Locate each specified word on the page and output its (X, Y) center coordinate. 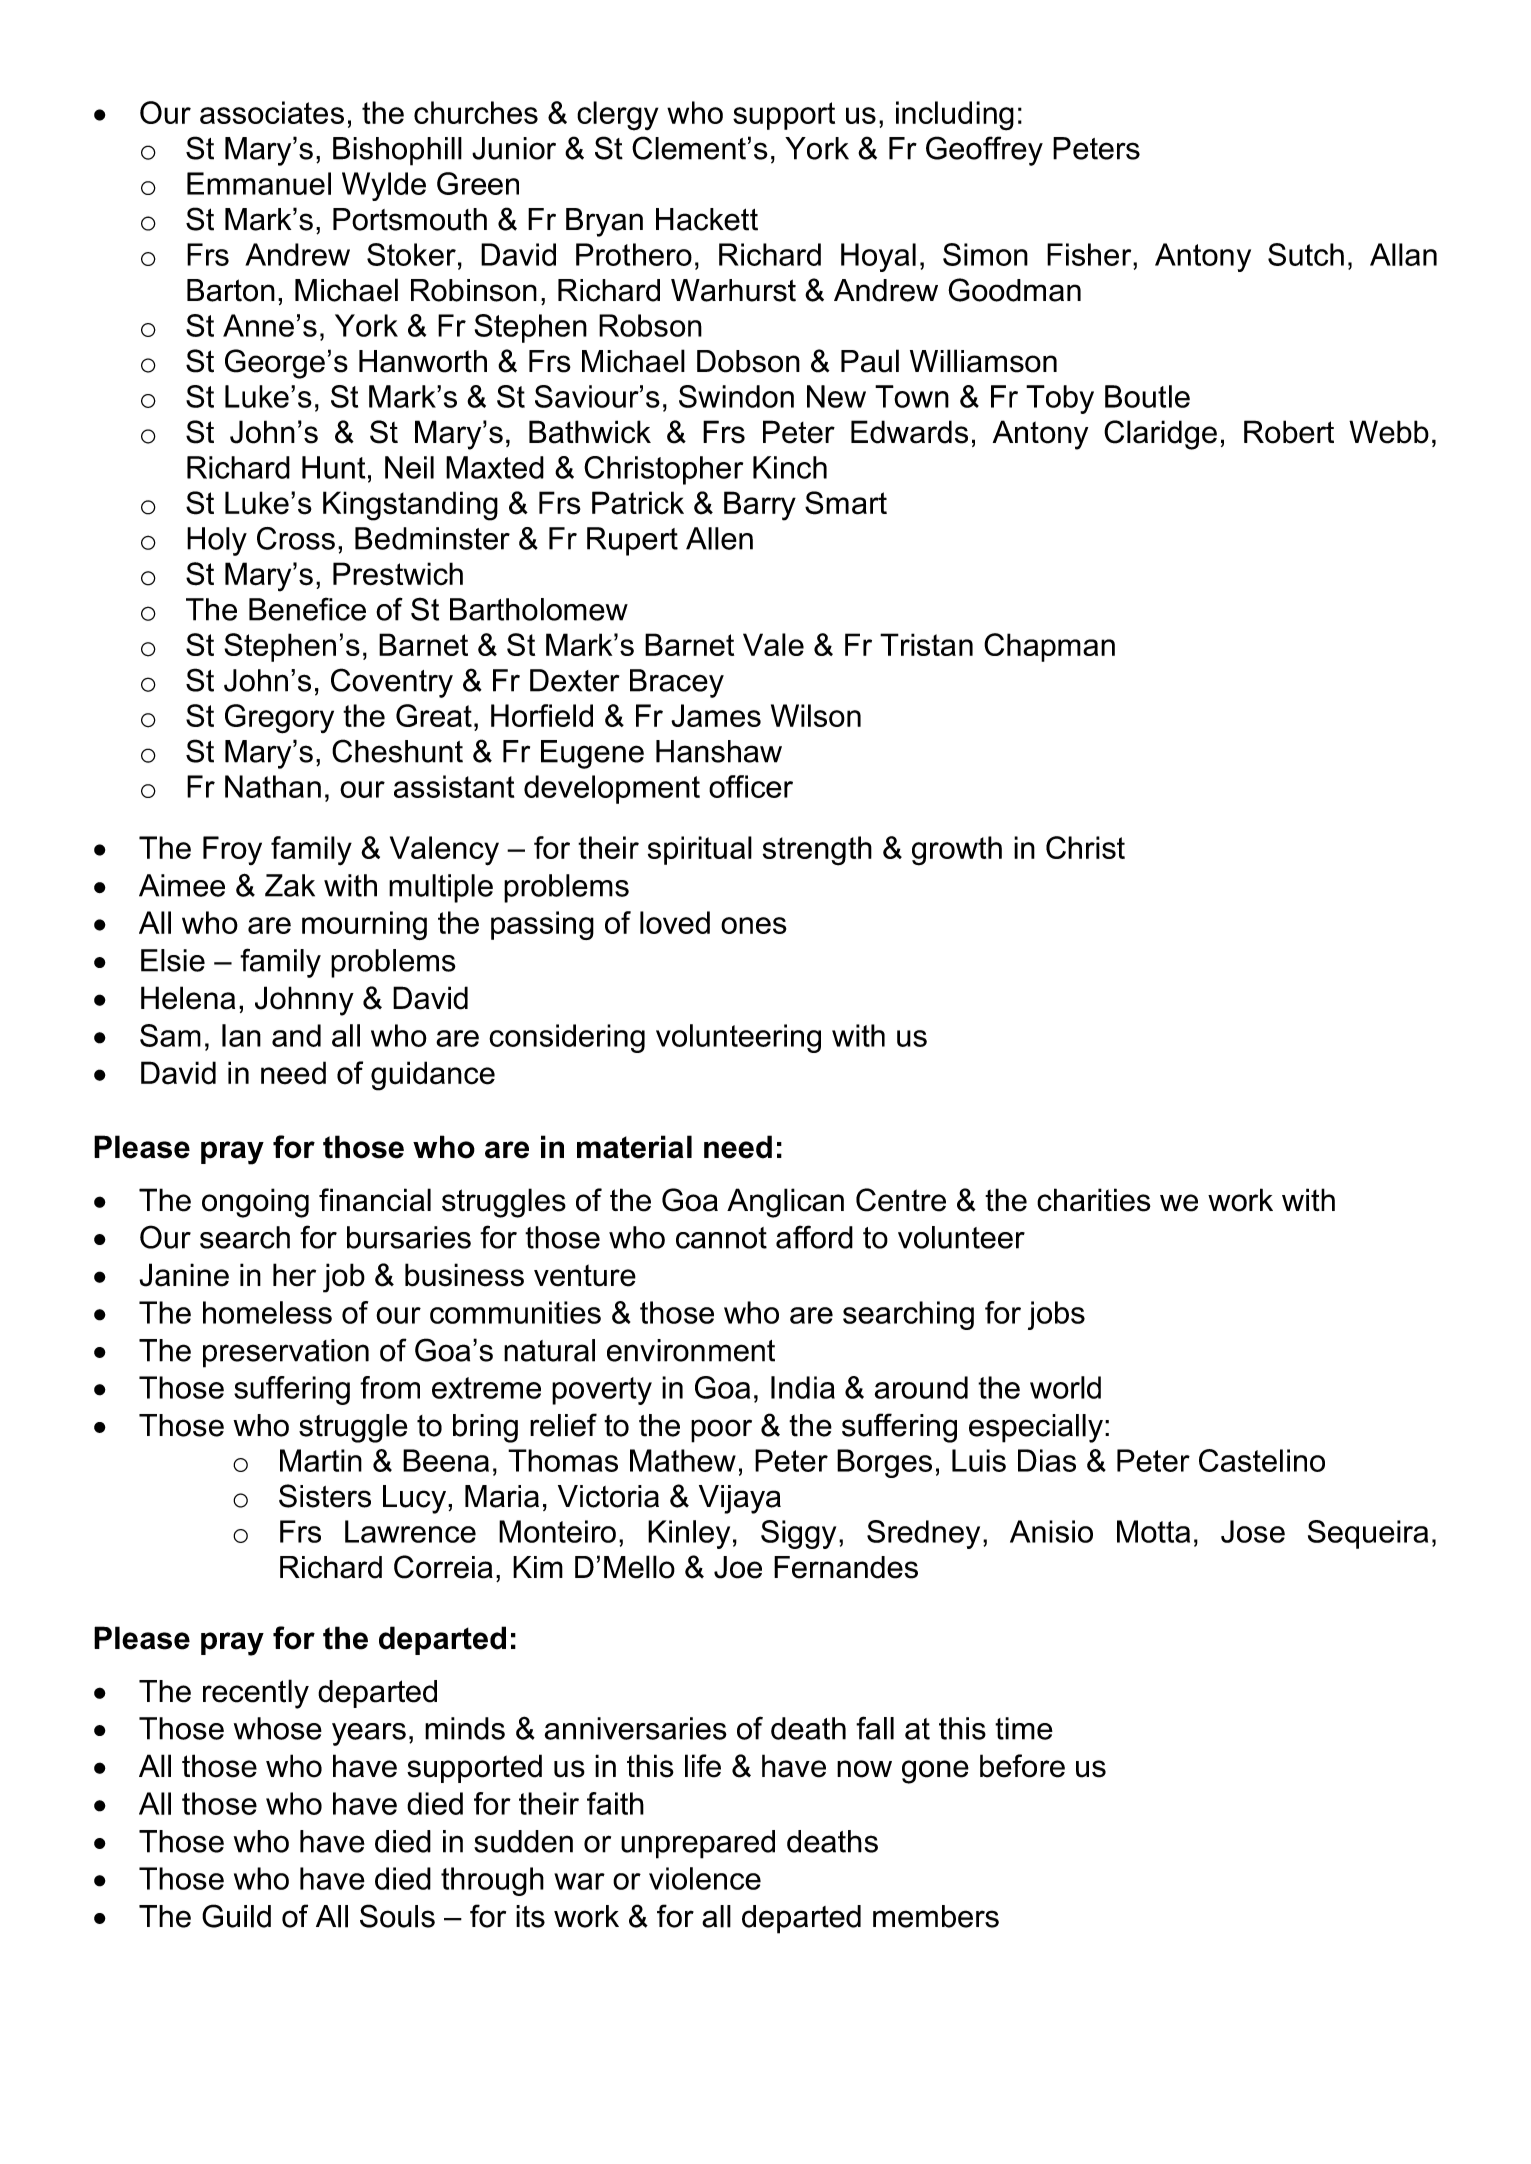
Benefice (307, 609)
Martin (321, 1460)
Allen (719, 538)
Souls (397, 1916)
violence (705, 1878)
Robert (1289, 432)
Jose (1253, 1531)
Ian (241, 1035)
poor (721, 1431)
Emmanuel (259, 183)
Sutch (1306, 254)
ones (754, 925)
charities (1094, 1200)
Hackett (707, 219)
